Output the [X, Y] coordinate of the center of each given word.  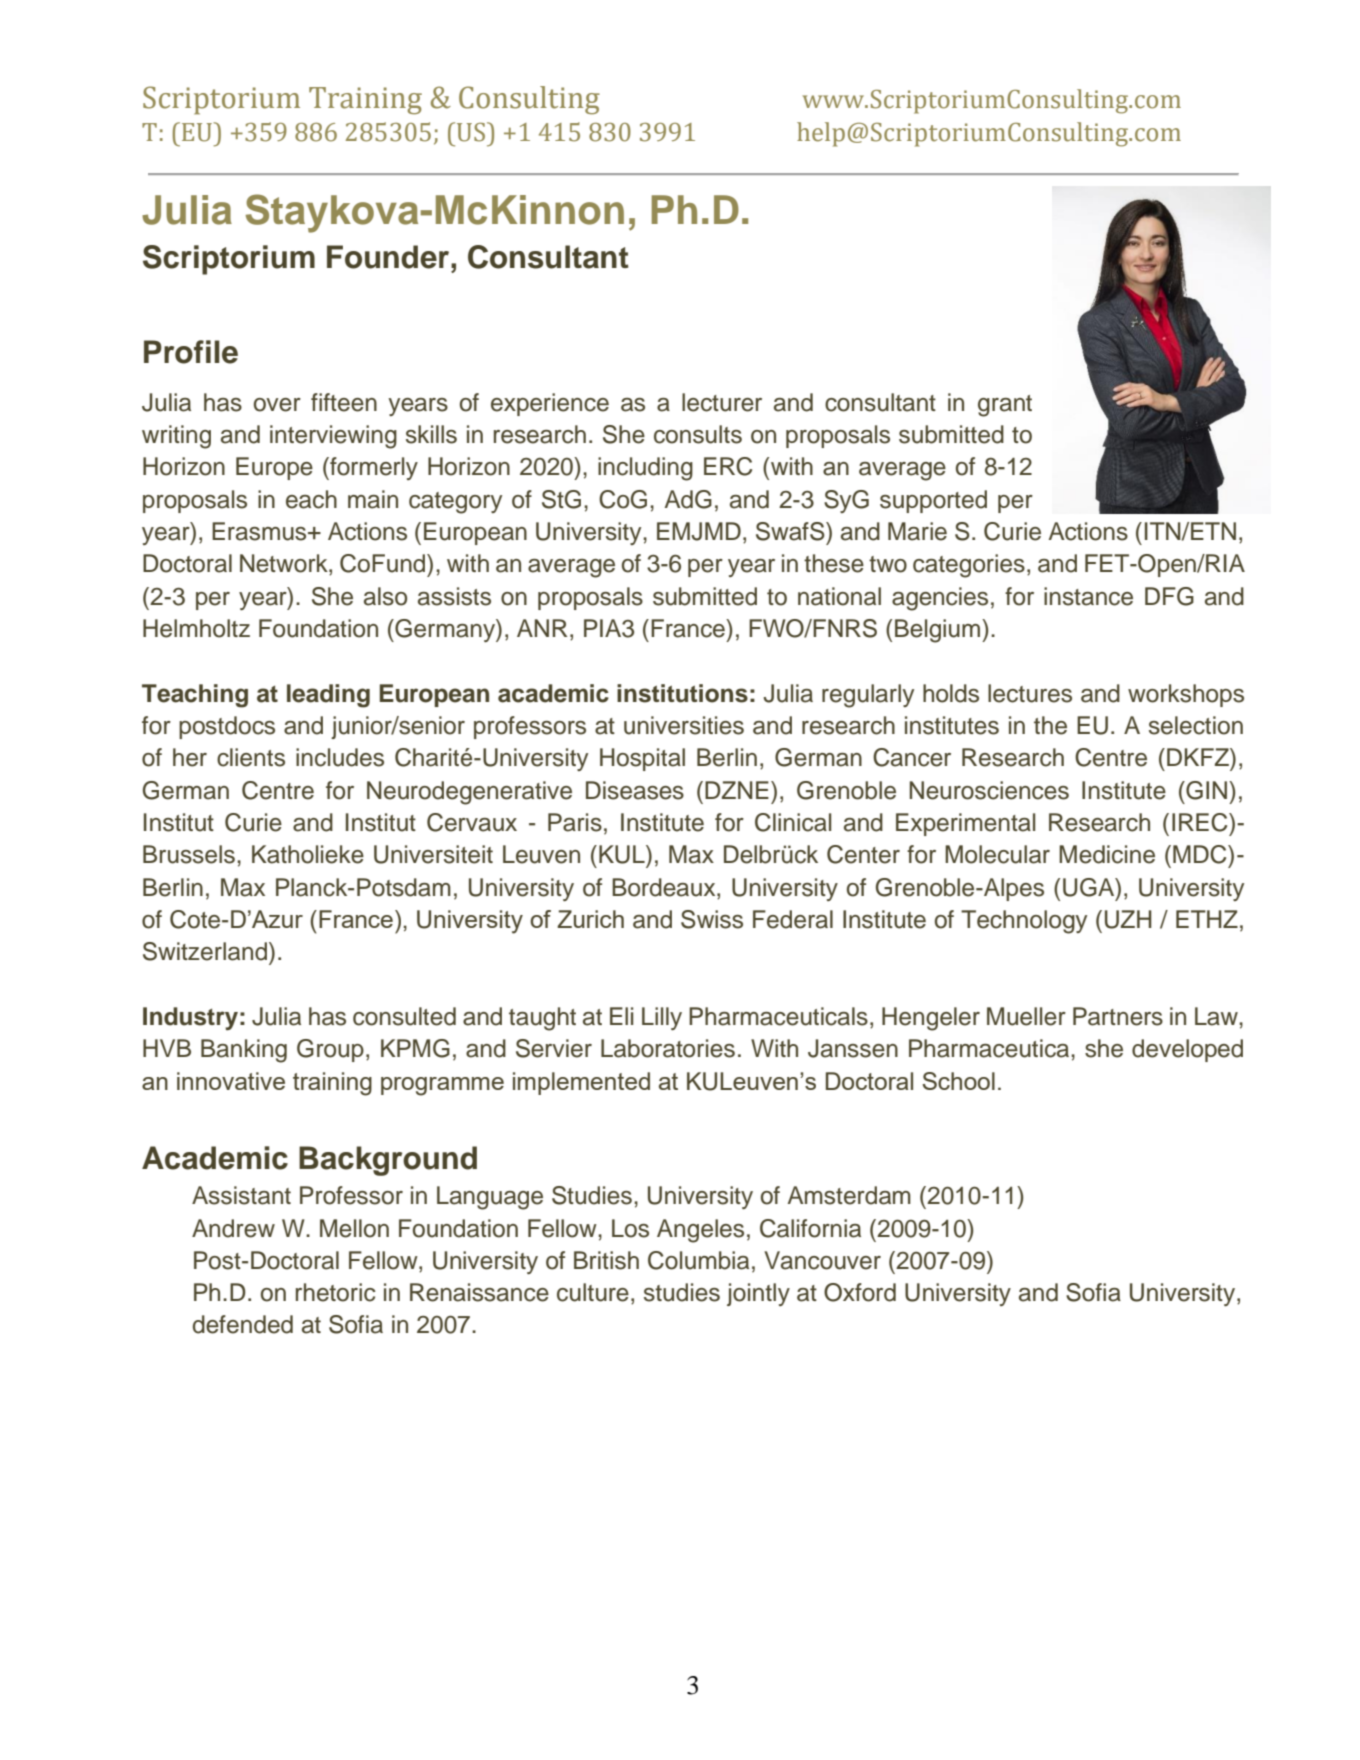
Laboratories [668, 1048]
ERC [728, 466]
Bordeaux [665, 887]
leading [328, 696]
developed [1187, 1050]
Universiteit [433, 854]
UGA [1090, 887]
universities [684, 725]
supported [933, 501]
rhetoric [336, 1292]
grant [1005, 406]
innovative [231, 1081]
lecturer [722, 402]
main [373, 499]
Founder [389, 257]
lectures [1030, 693]
